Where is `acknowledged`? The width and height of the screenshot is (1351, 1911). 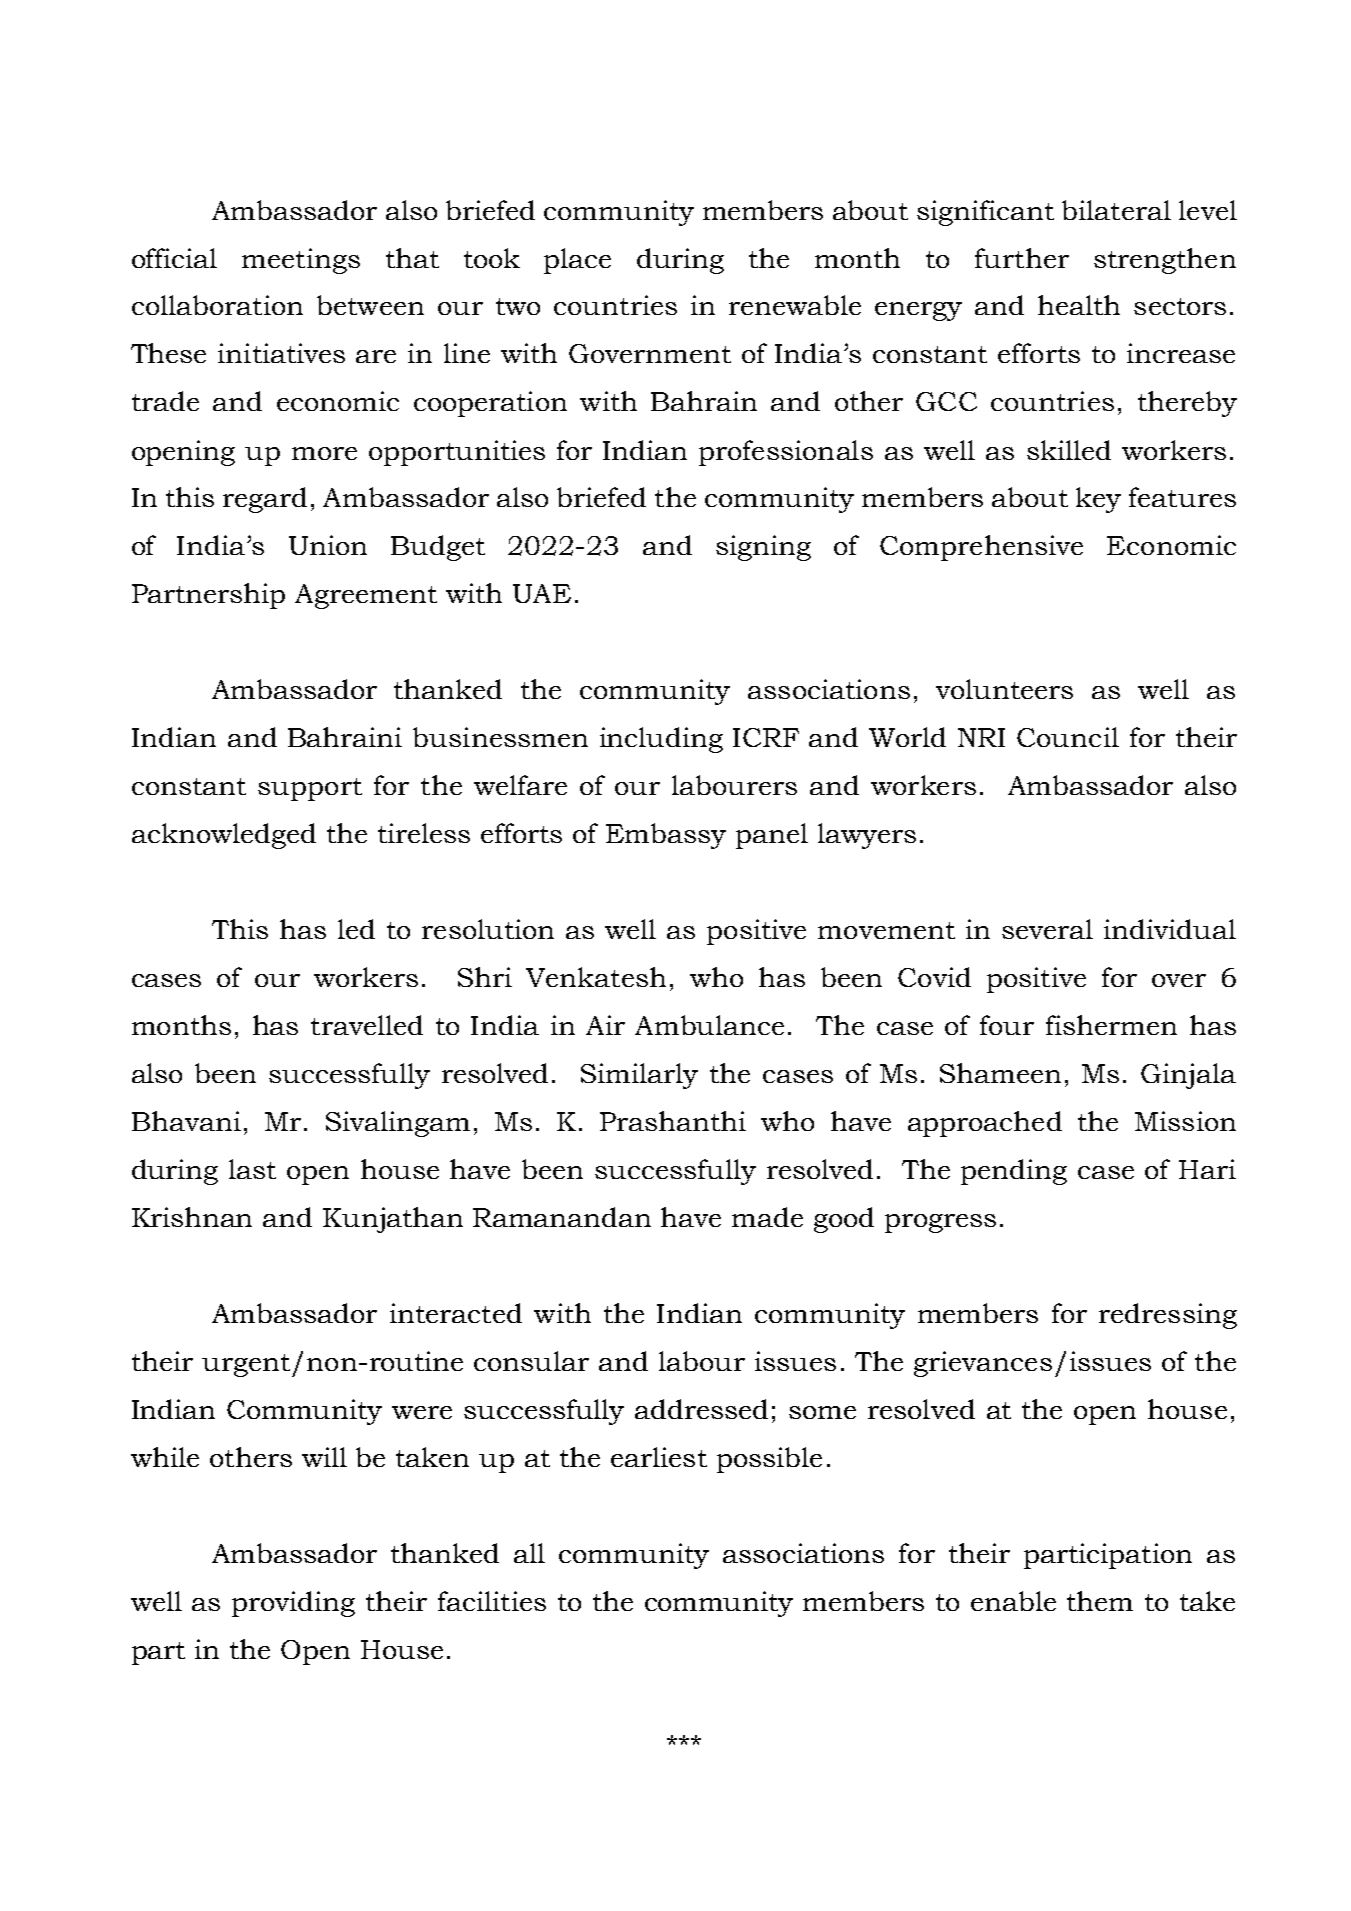
acknowledged is located at coordinates (224, 836).
